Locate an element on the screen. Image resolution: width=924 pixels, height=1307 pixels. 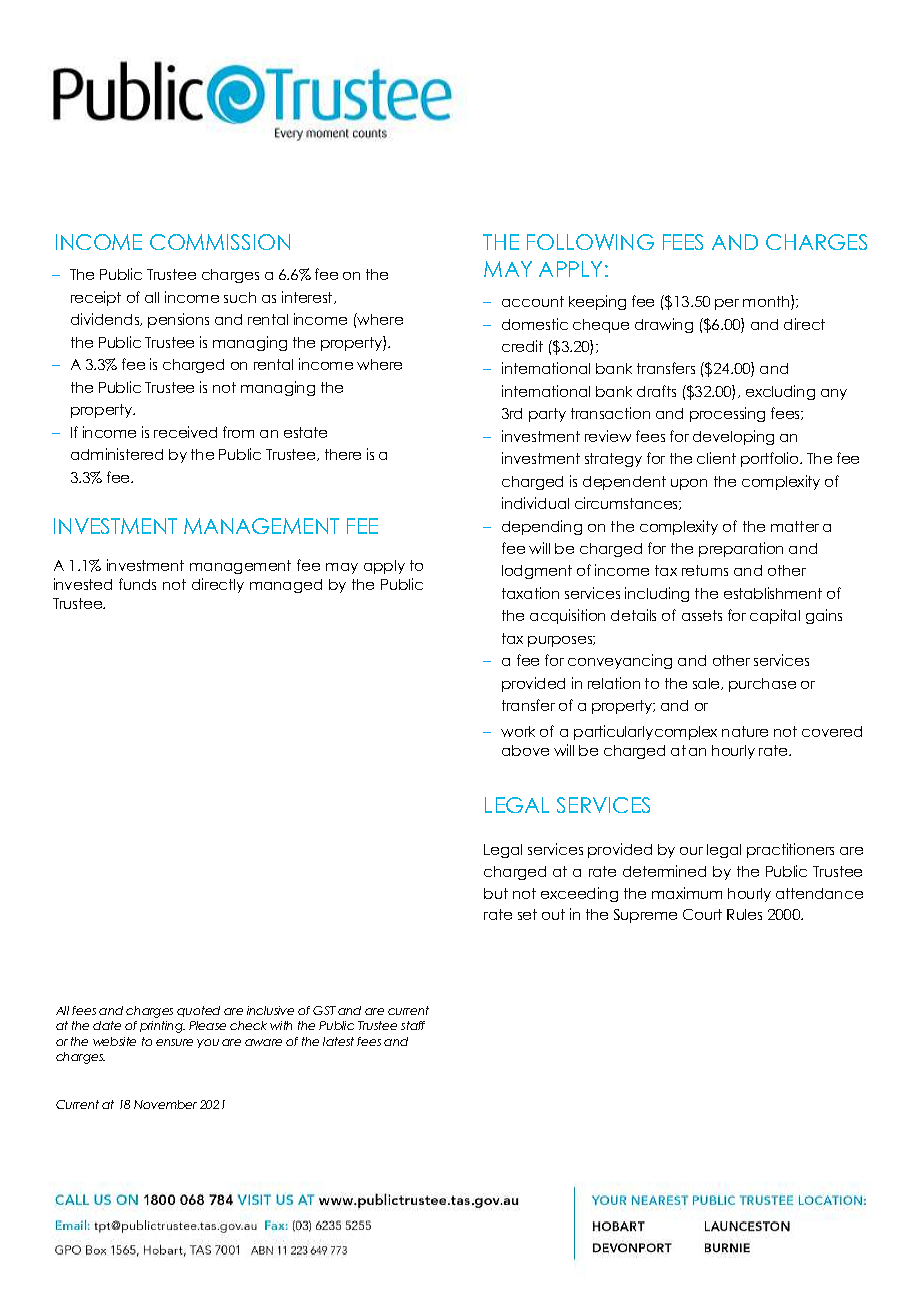
November is located at coordinates (165, 1104).
